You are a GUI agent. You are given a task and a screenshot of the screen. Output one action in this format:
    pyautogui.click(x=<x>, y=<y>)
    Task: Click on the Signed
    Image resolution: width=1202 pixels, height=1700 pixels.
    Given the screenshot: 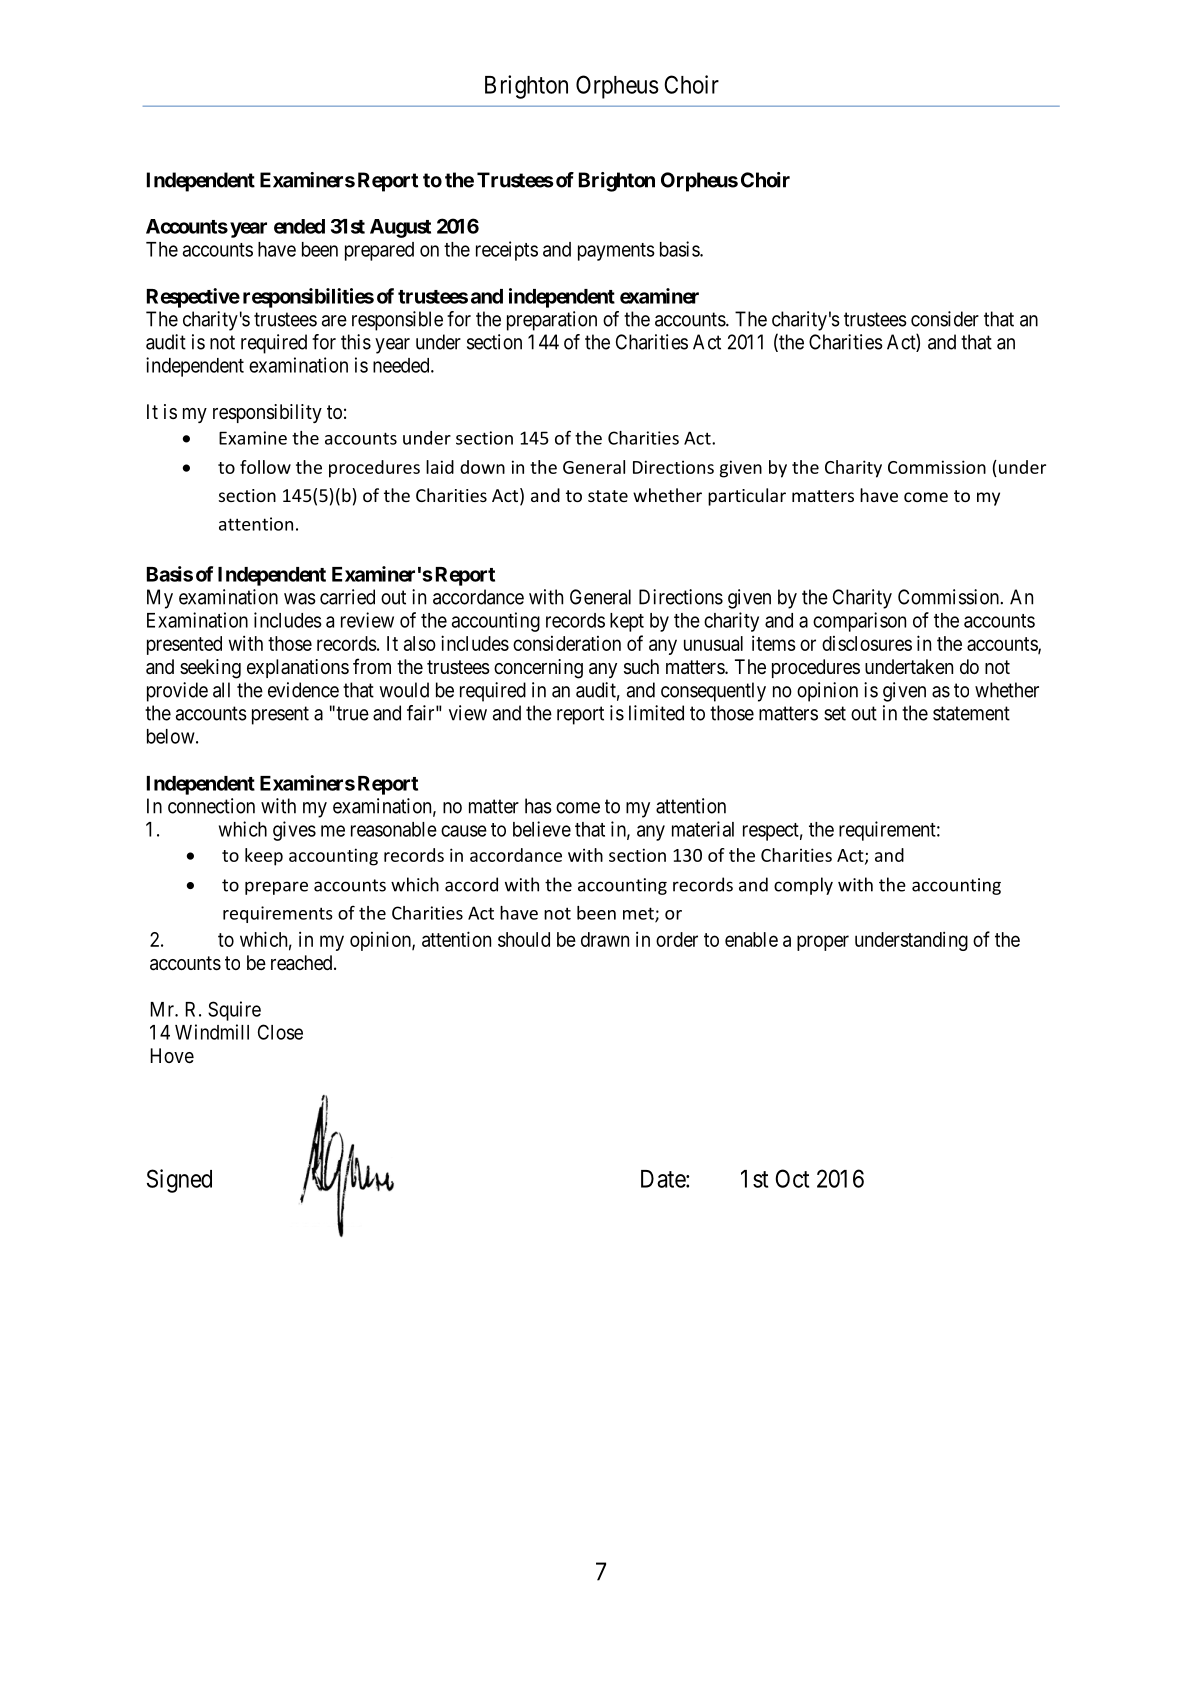 What is the action you would take?
    pyautogui.click(x=179, y=1181)
